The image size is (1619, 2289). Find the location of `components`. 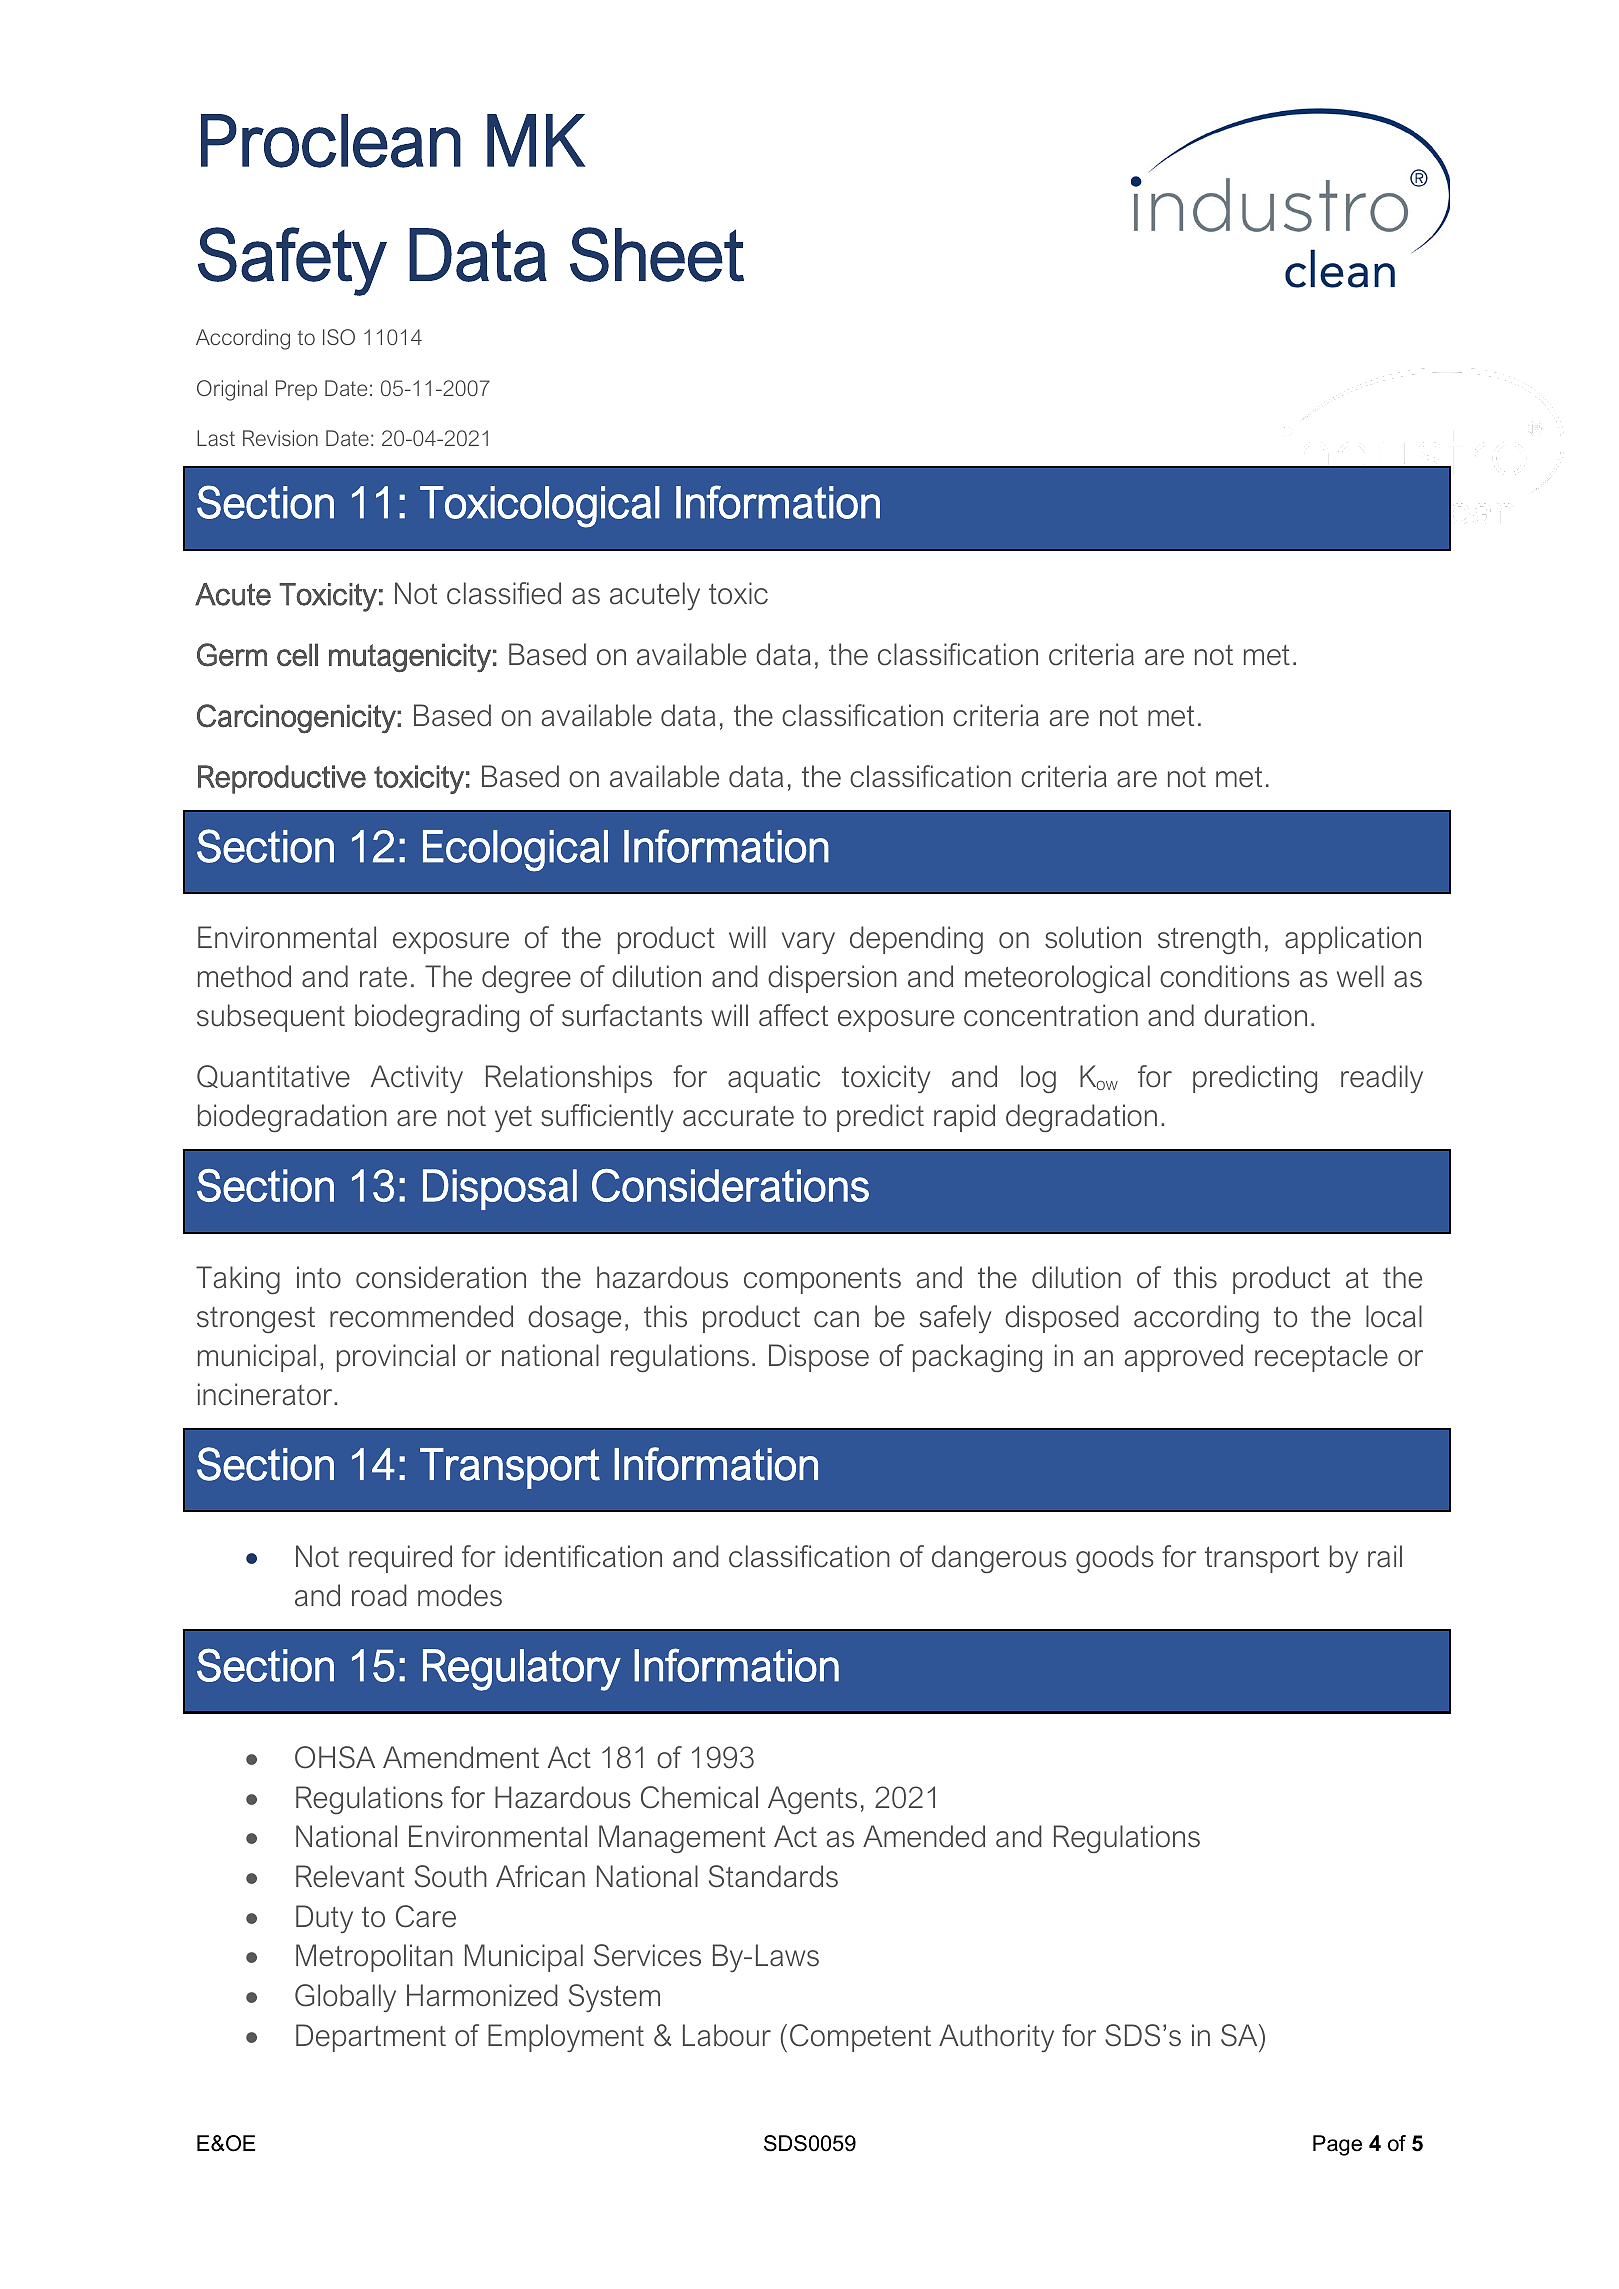

components is located at coordinates (822, 1281).
